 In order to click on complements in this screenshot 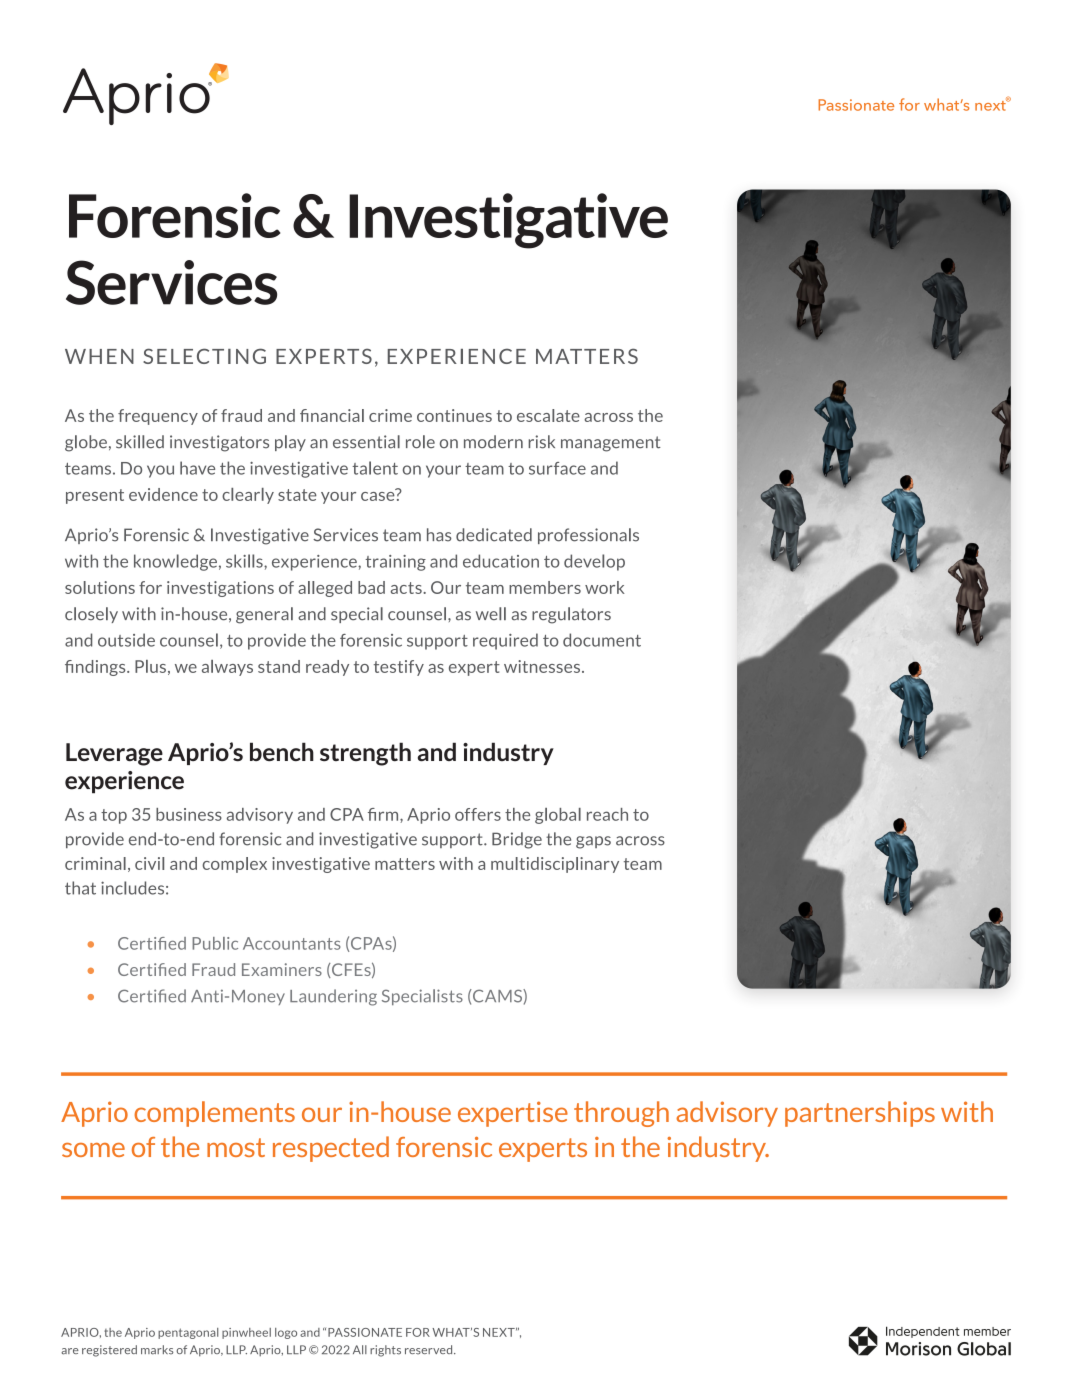, I will do `click(214, 1114)`.
